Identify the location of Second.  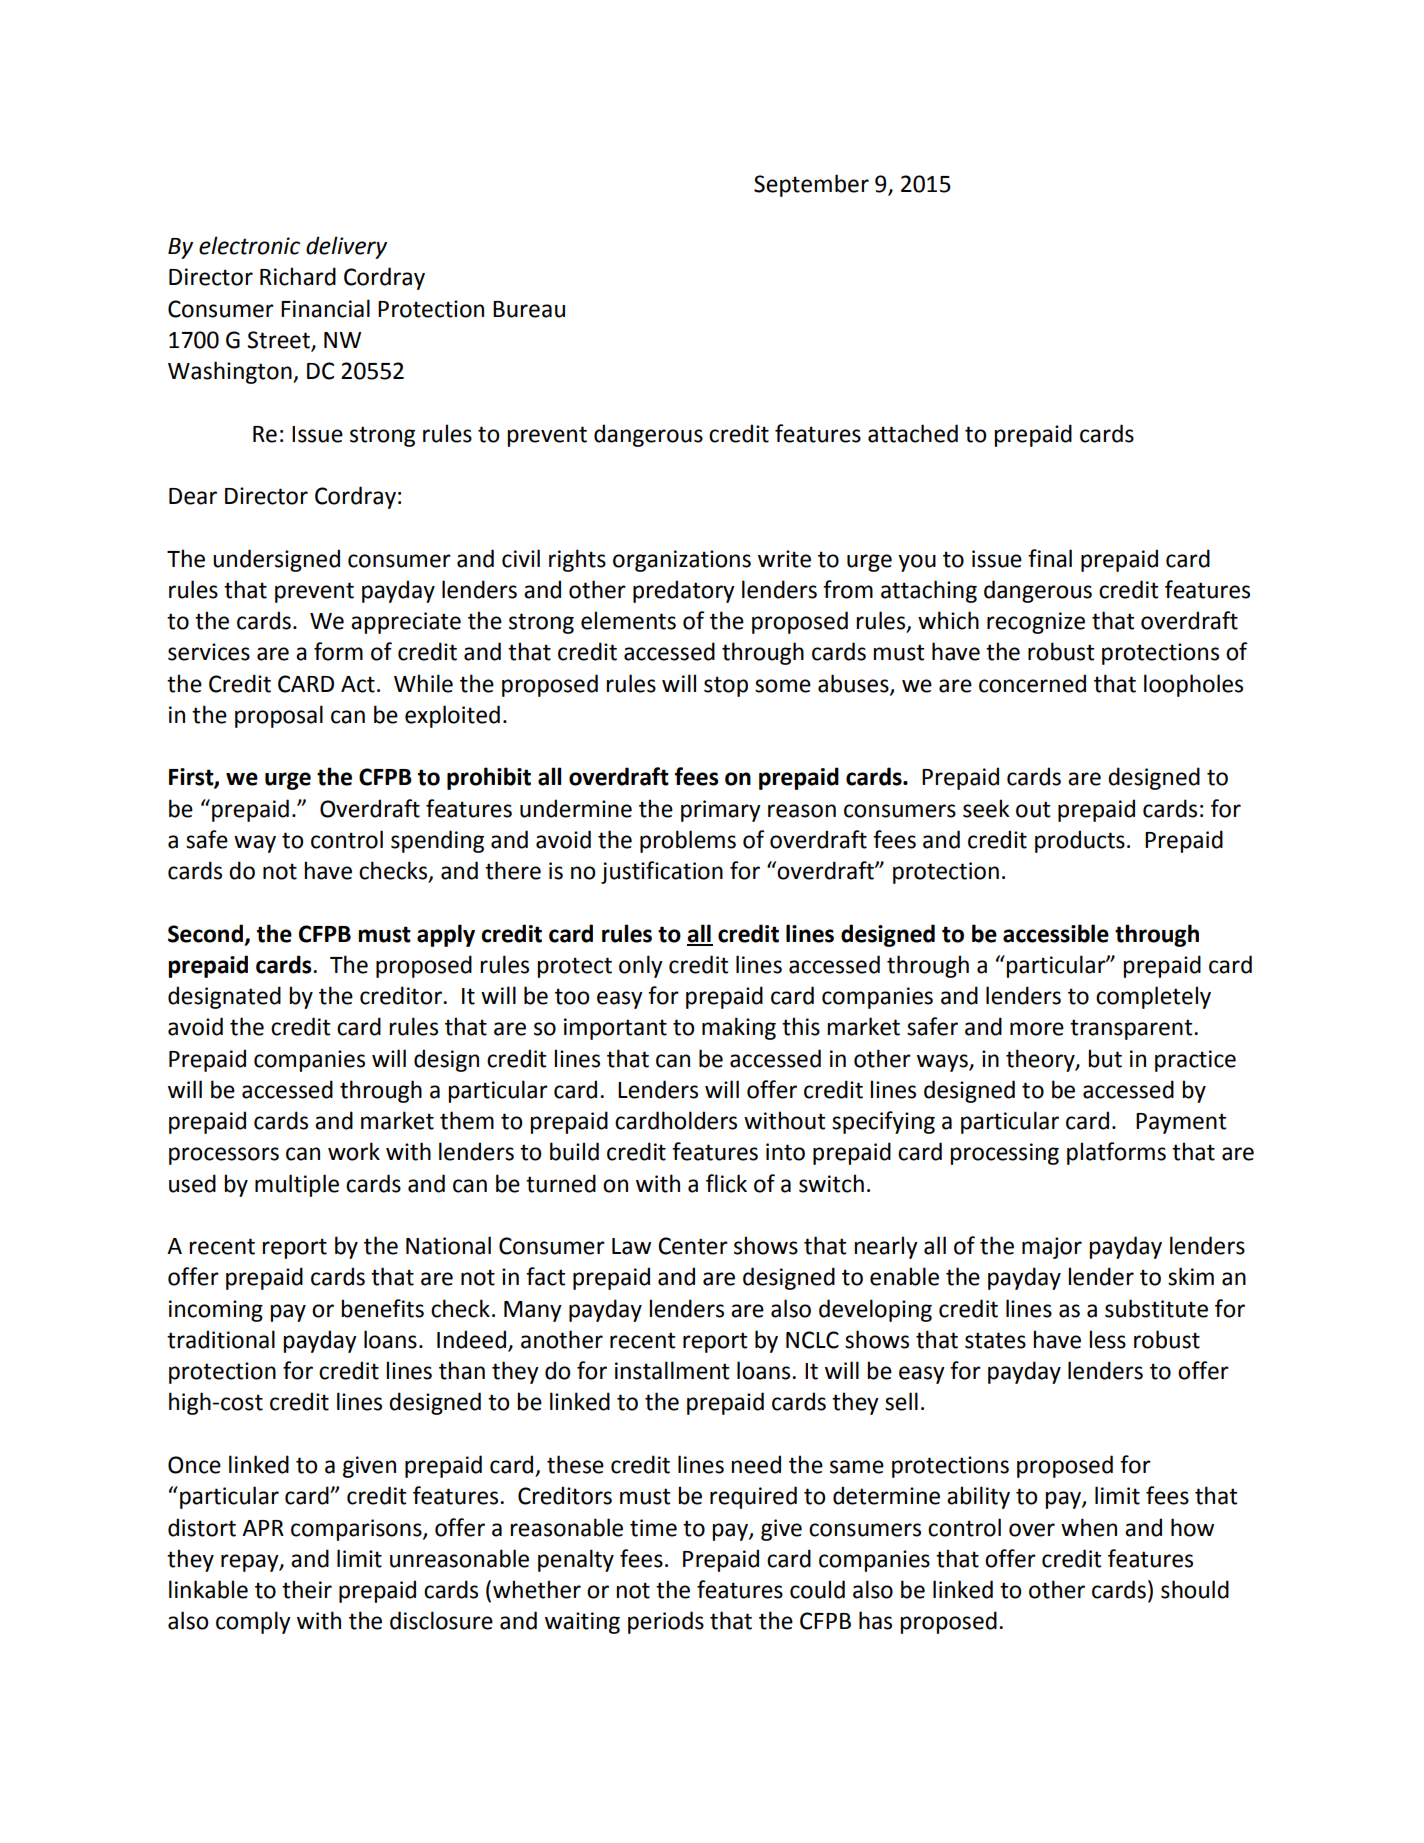
(205, 933).
